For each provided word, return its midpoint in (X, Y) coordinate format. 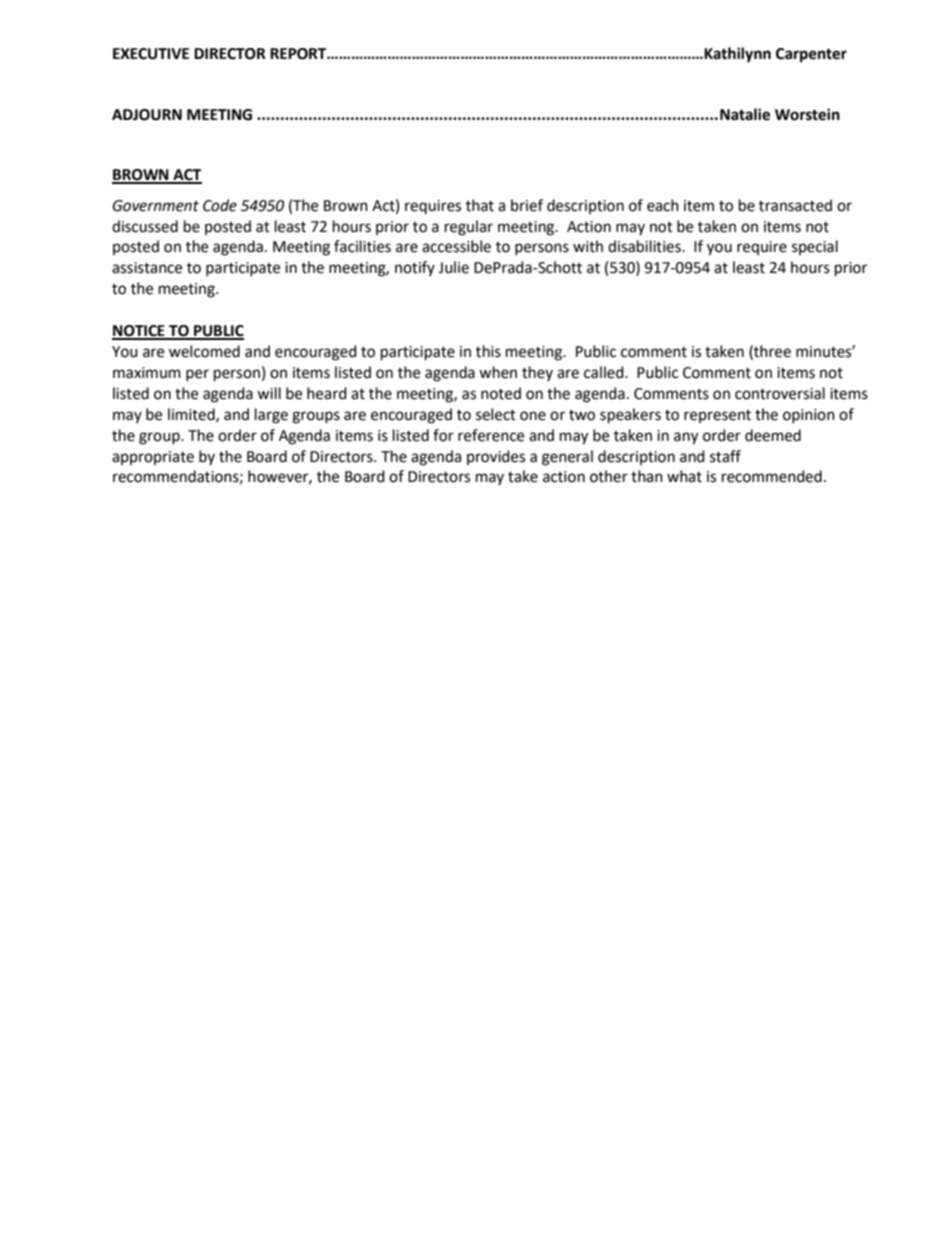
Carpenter (811, 55)
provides (496, 457)
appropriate (153, 458)
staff (725, 456)
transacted (795, 205)
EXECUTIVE (151, 54)
